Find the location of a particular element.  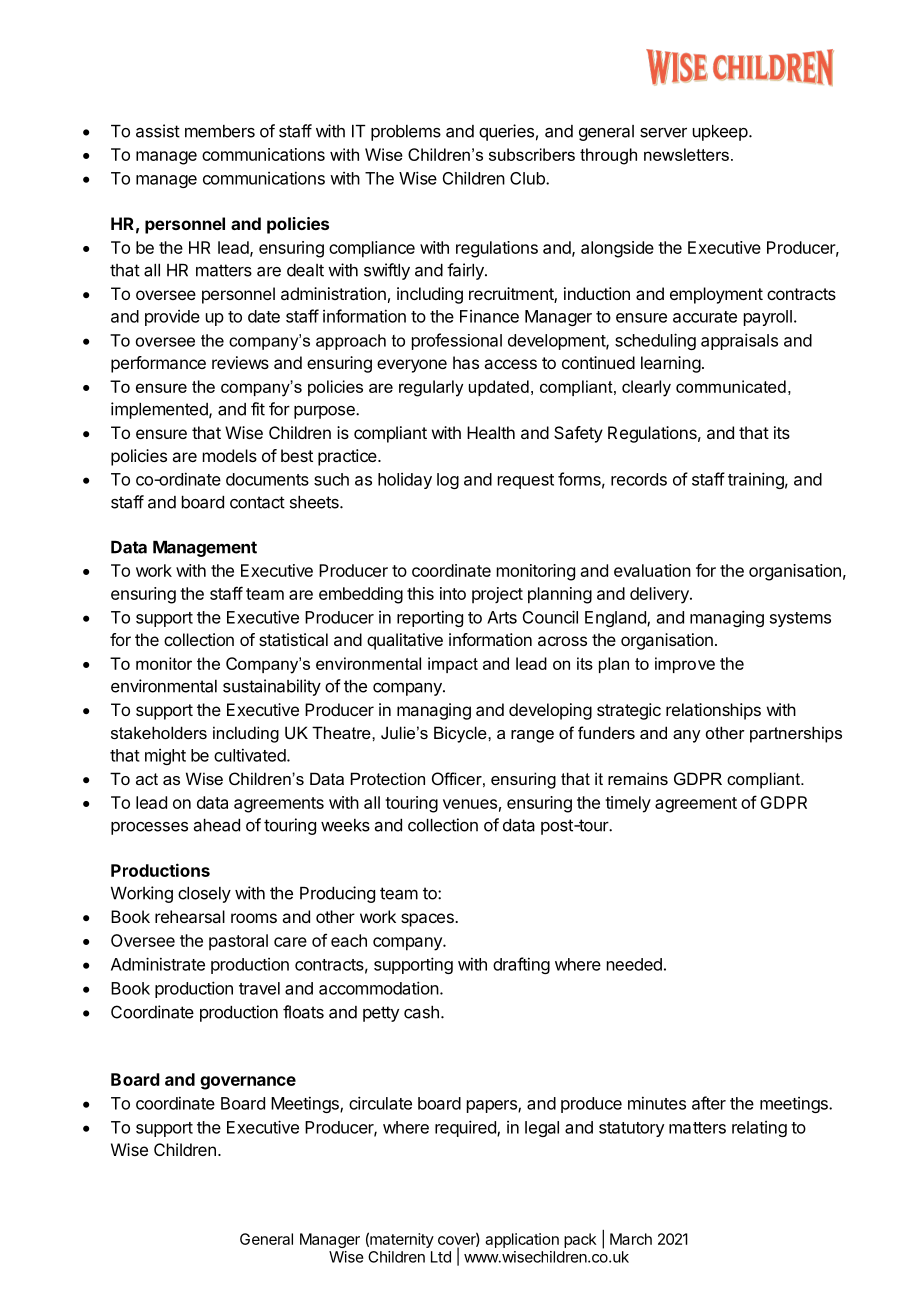

communicated is located at coordinates (731, 386).
